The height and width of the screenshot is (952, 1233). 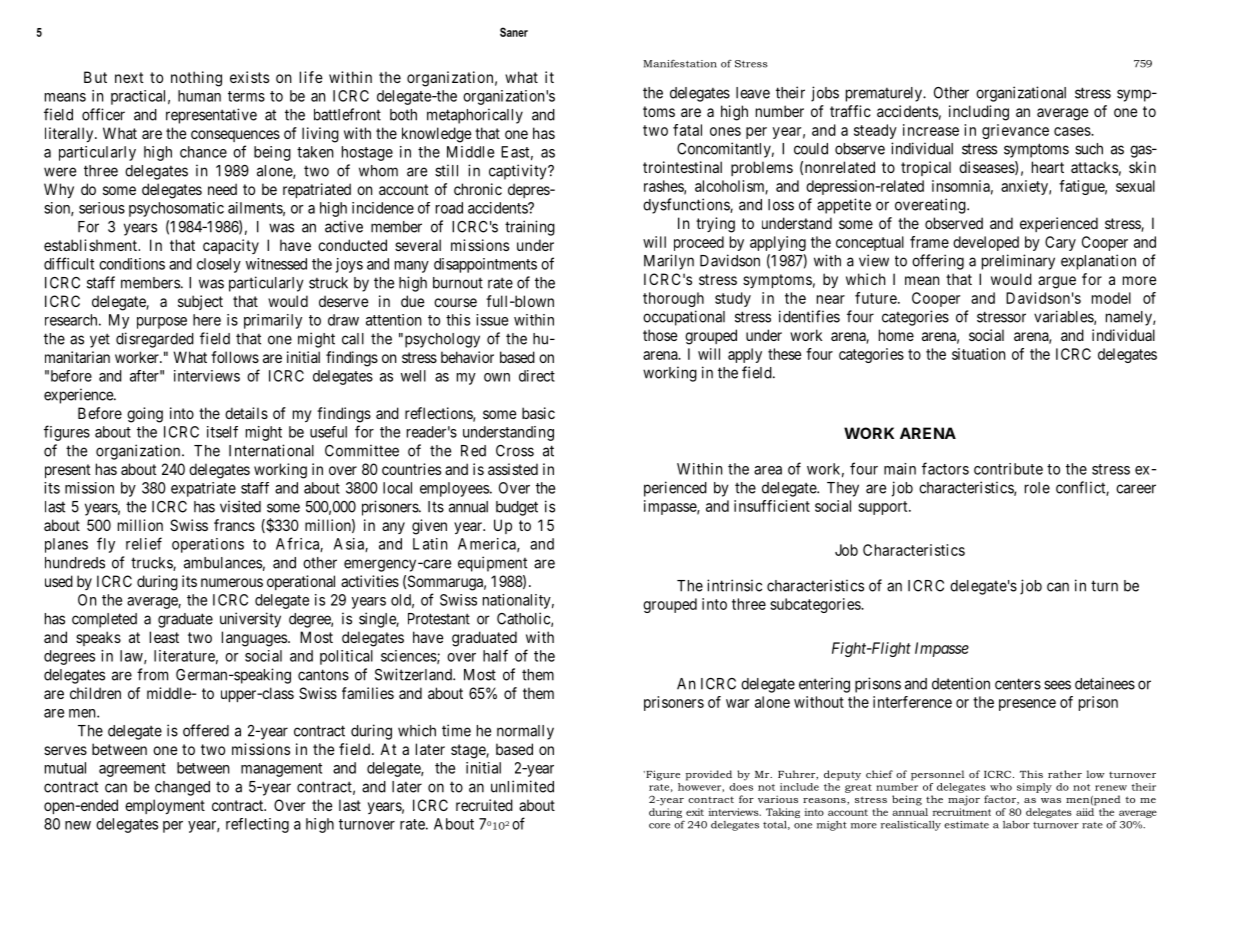 I want to click on contribute, so click(x=1008, y=469).
